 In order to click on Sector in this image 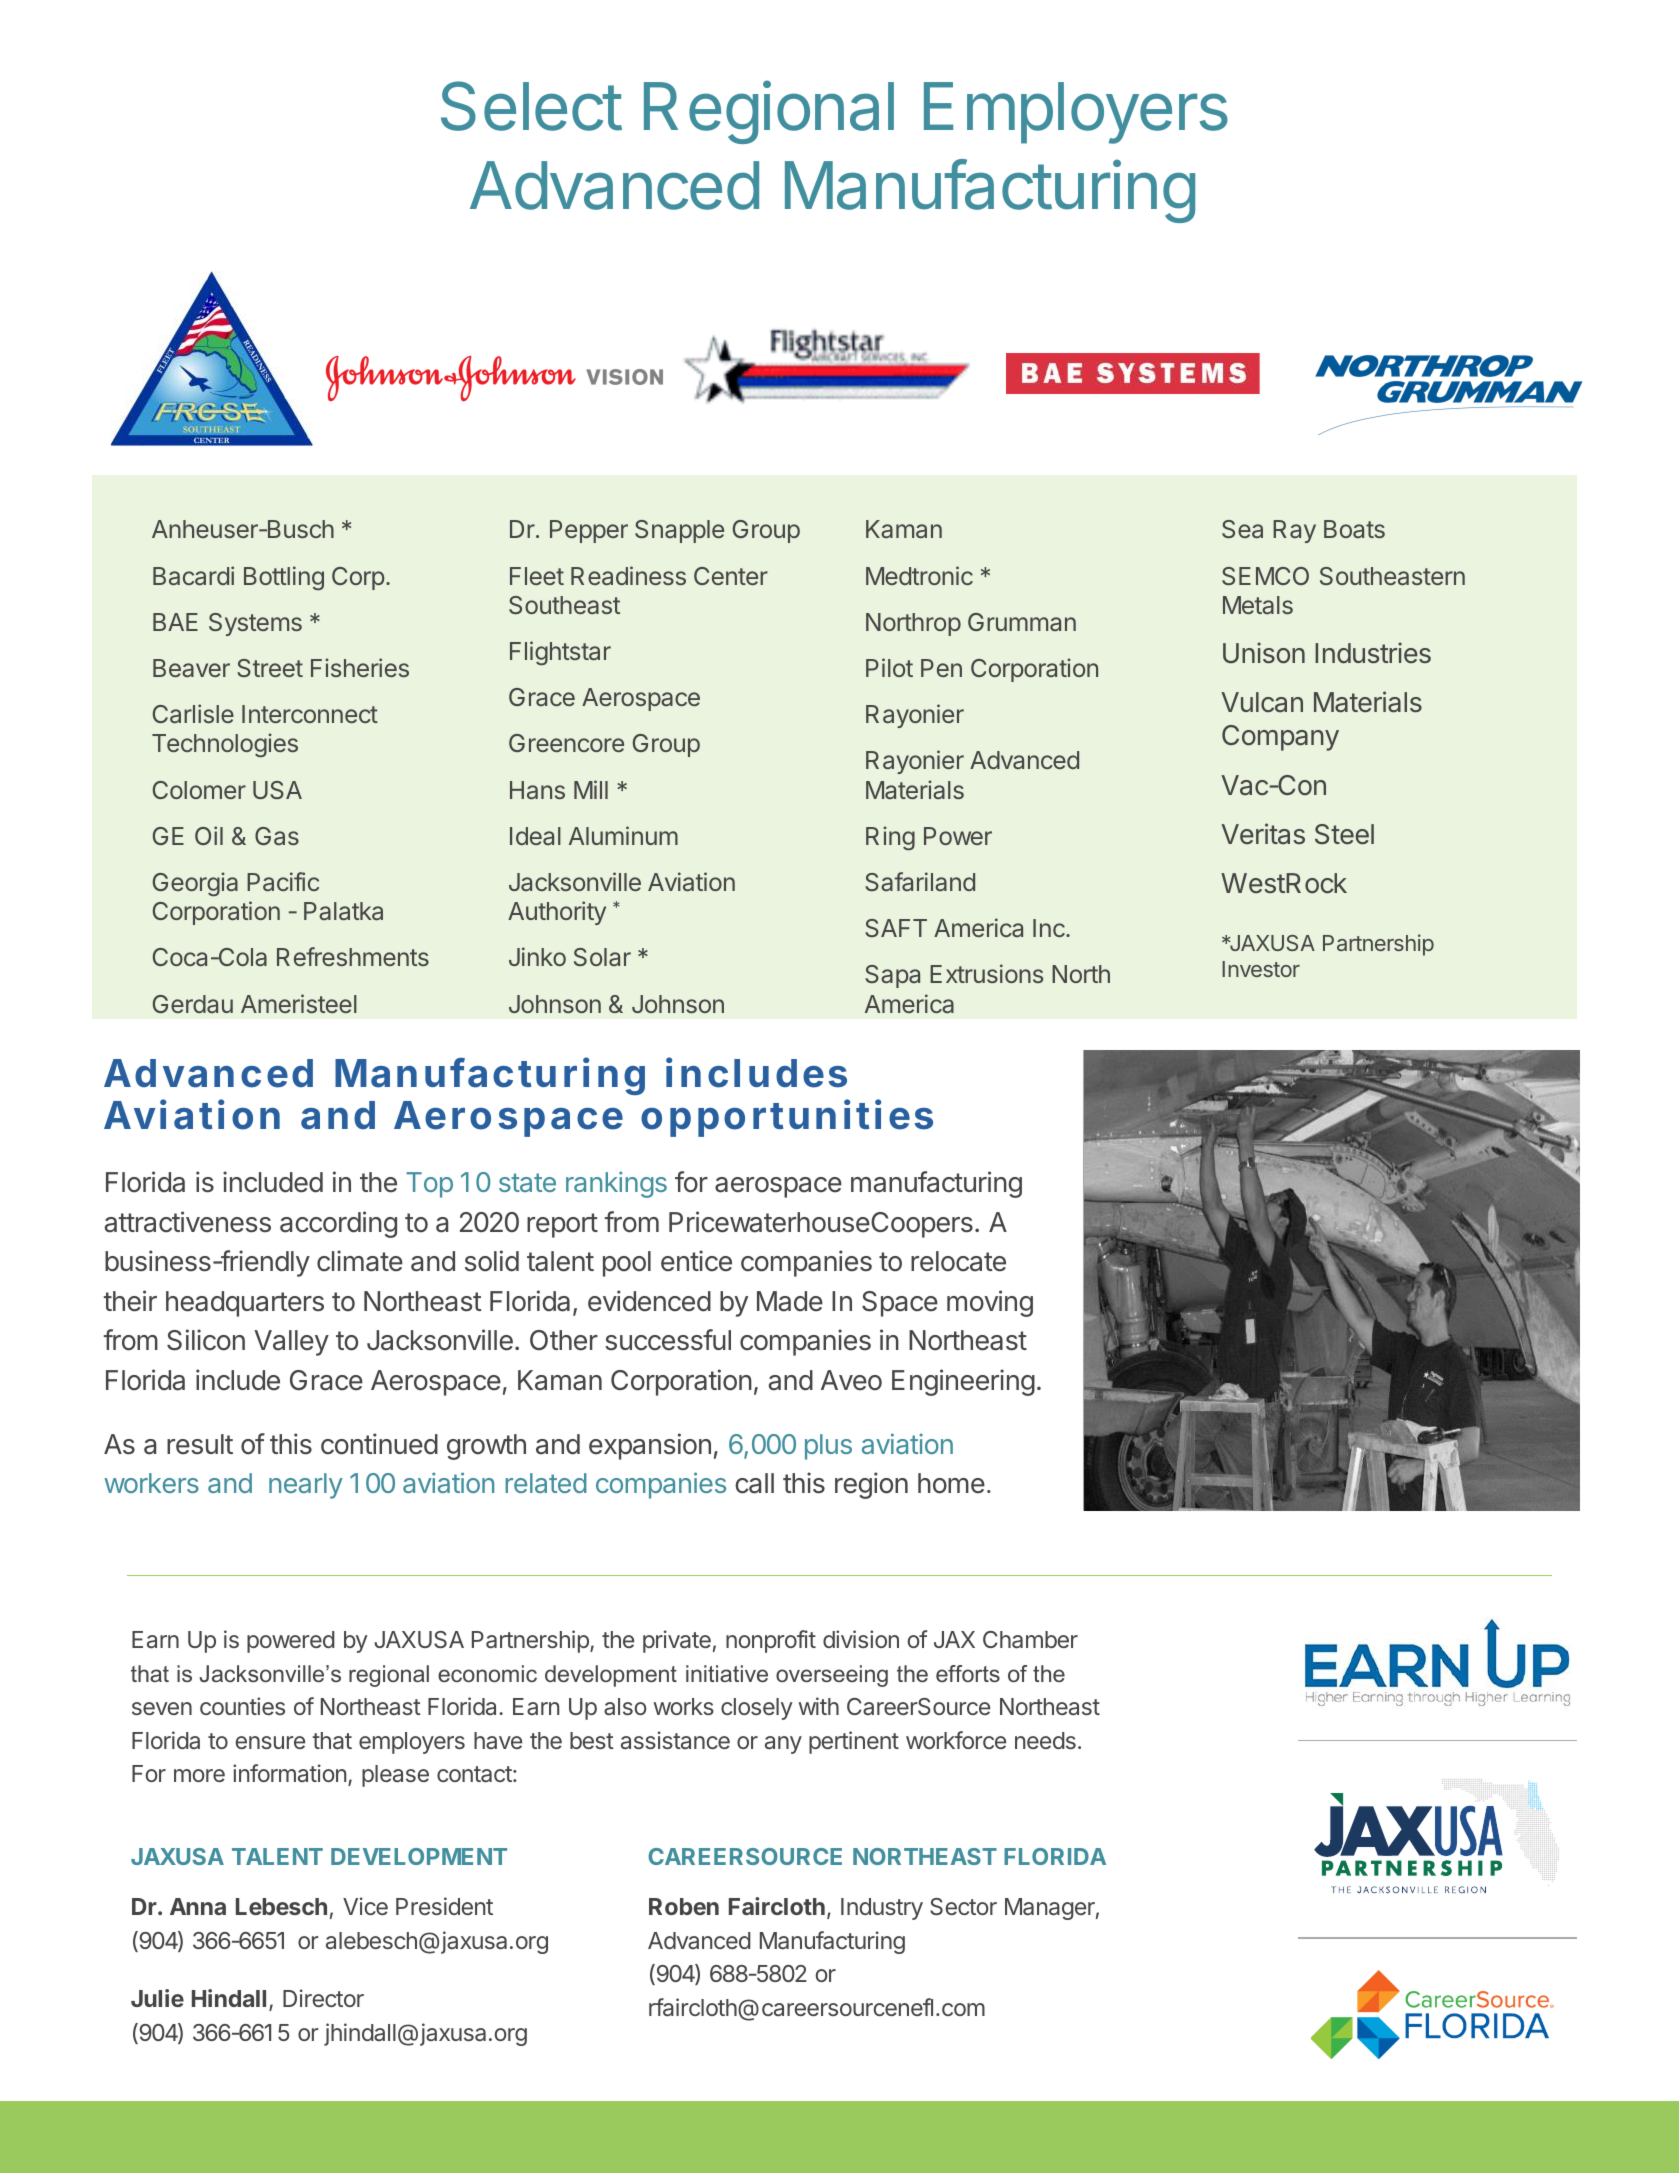, I will do `click(963, 1907)`.
